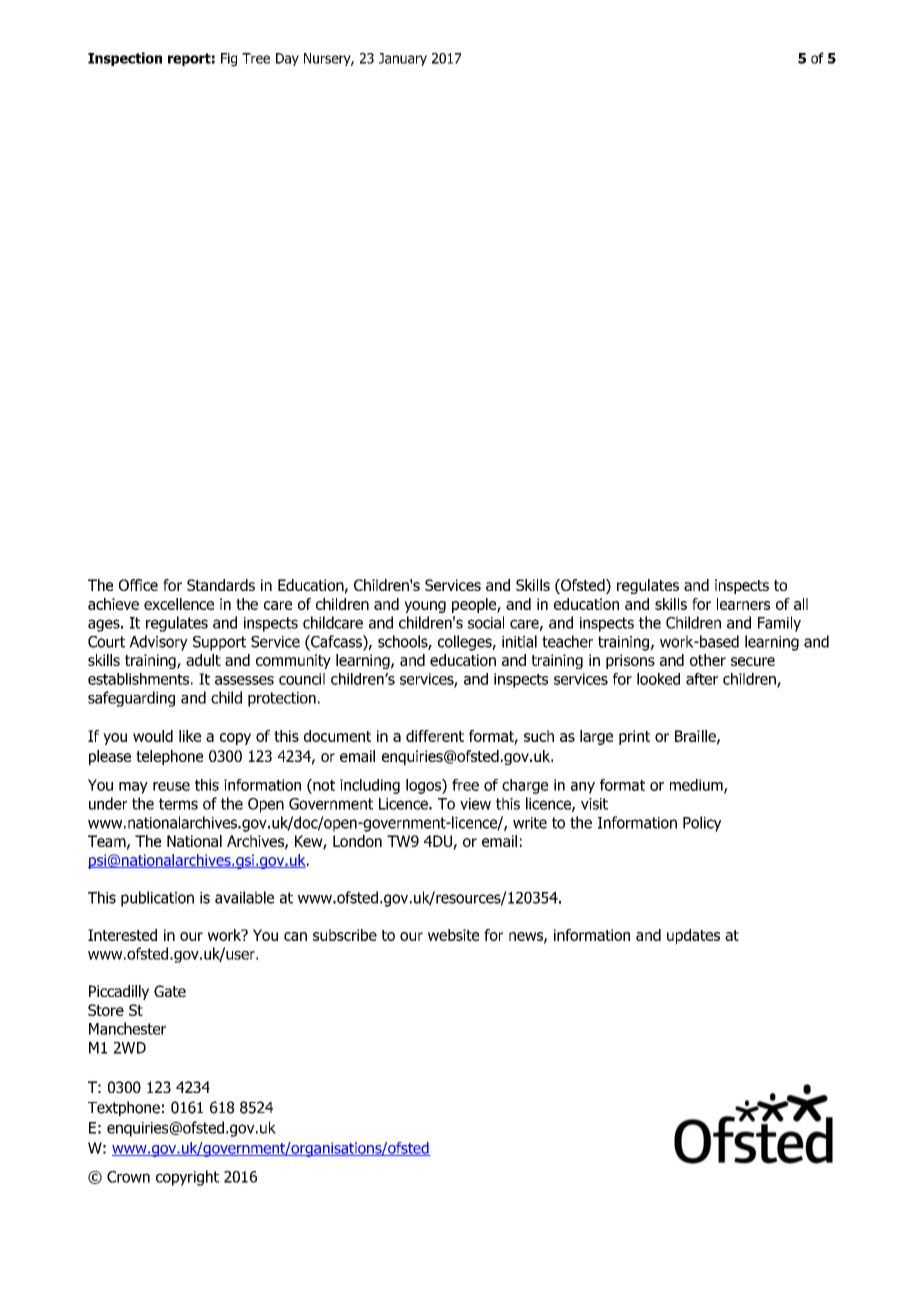  I want to click on young, so click(425, 607).
